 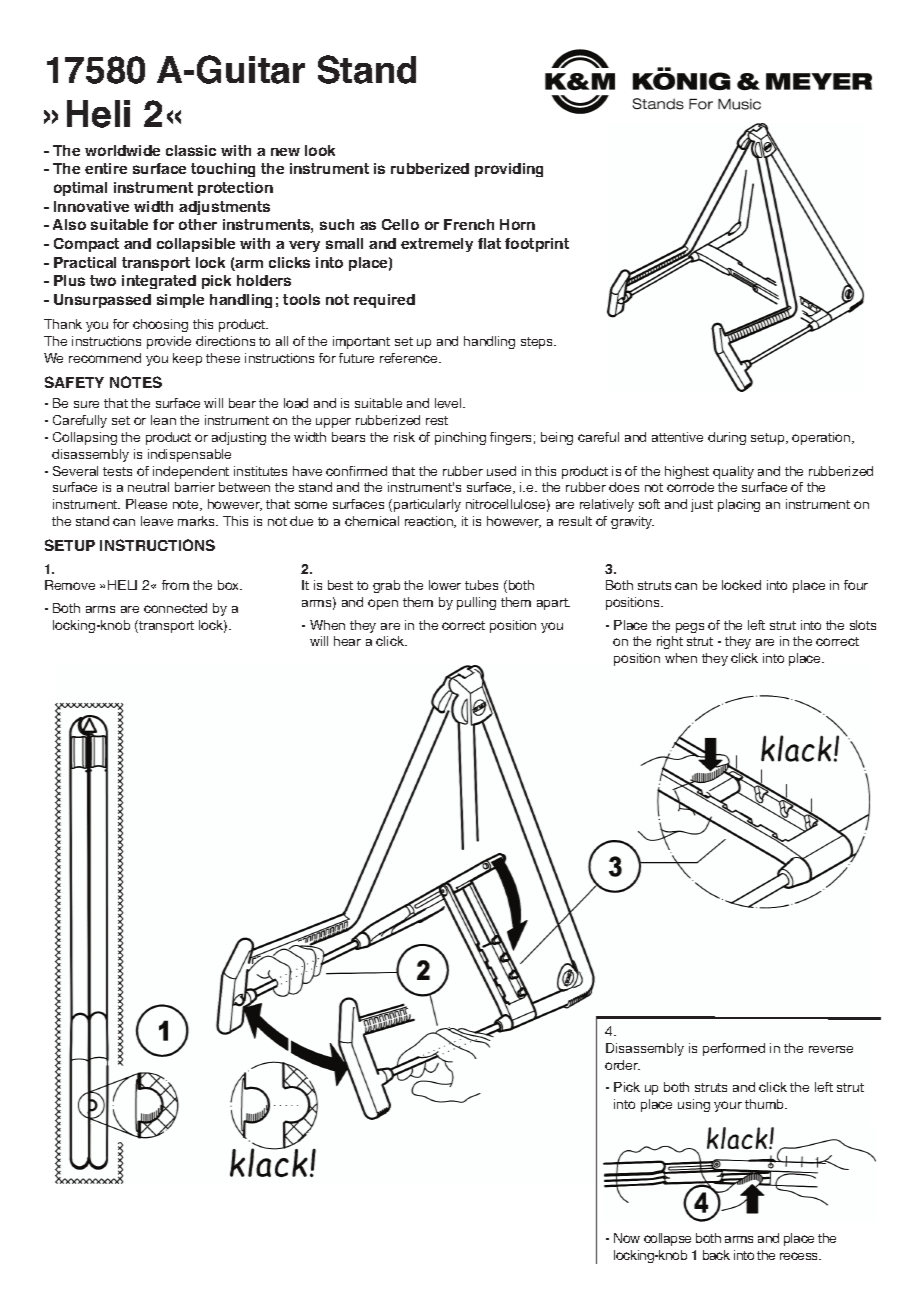 What do you see at coordinates (627, 1238) in the image?
I see `Now` at bounding box center [627, 1238].
